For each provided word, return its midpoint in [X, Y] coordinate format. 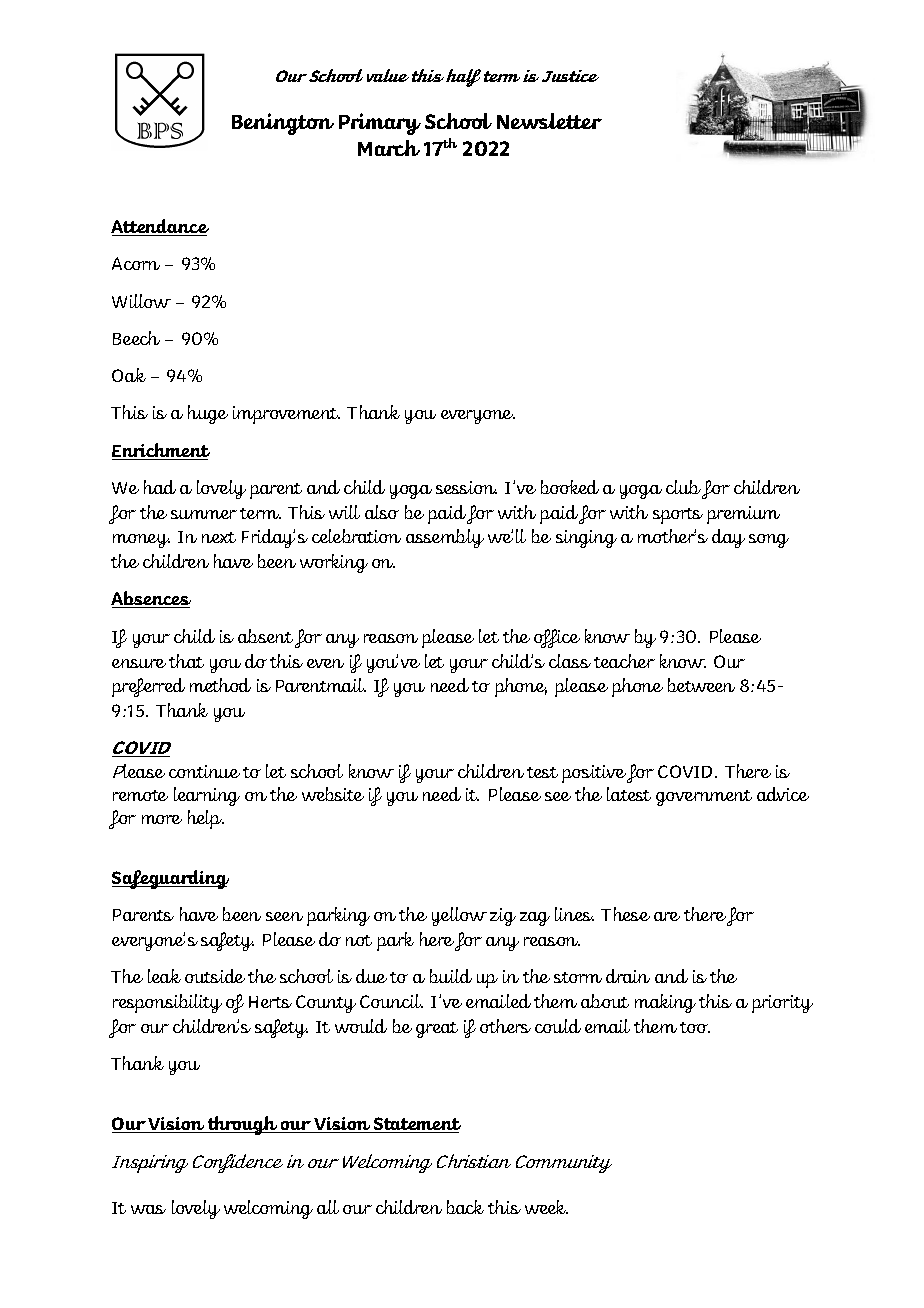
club [684, 488]
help [206, 819]
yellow [459, 916]
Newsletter [549, 121]
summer [204, 514]
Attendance [160, 227]
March [389, 148]
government [704, 798]
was [148, 1209]
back [465, 1207]
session [466, 487]
